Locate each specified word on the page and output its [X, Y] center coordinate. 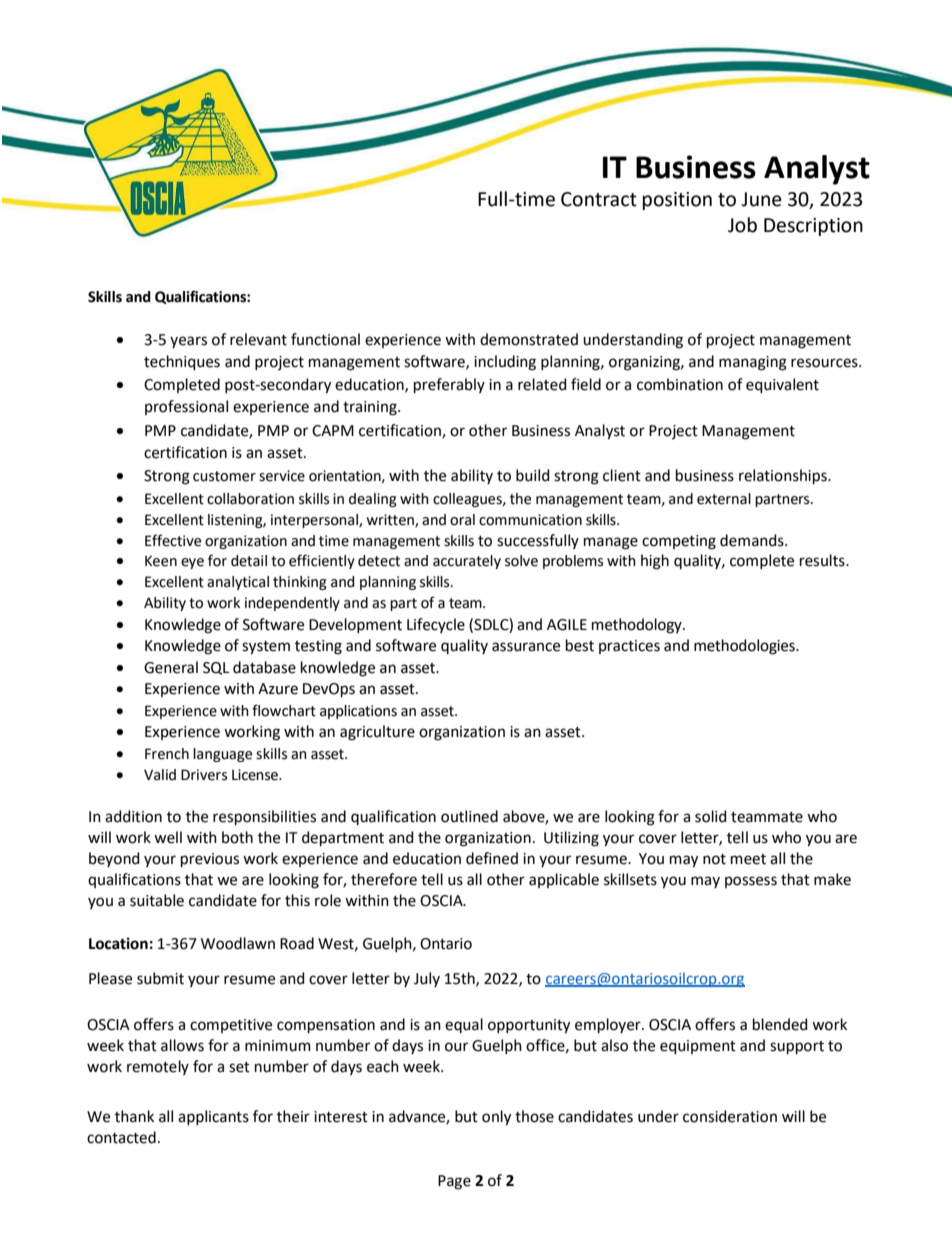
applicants [213, 1117]
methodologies [745, 647]
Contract [599, 199]
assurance [526, 647]
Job [742, 225]
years [188, 342]
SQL [216, 668]
